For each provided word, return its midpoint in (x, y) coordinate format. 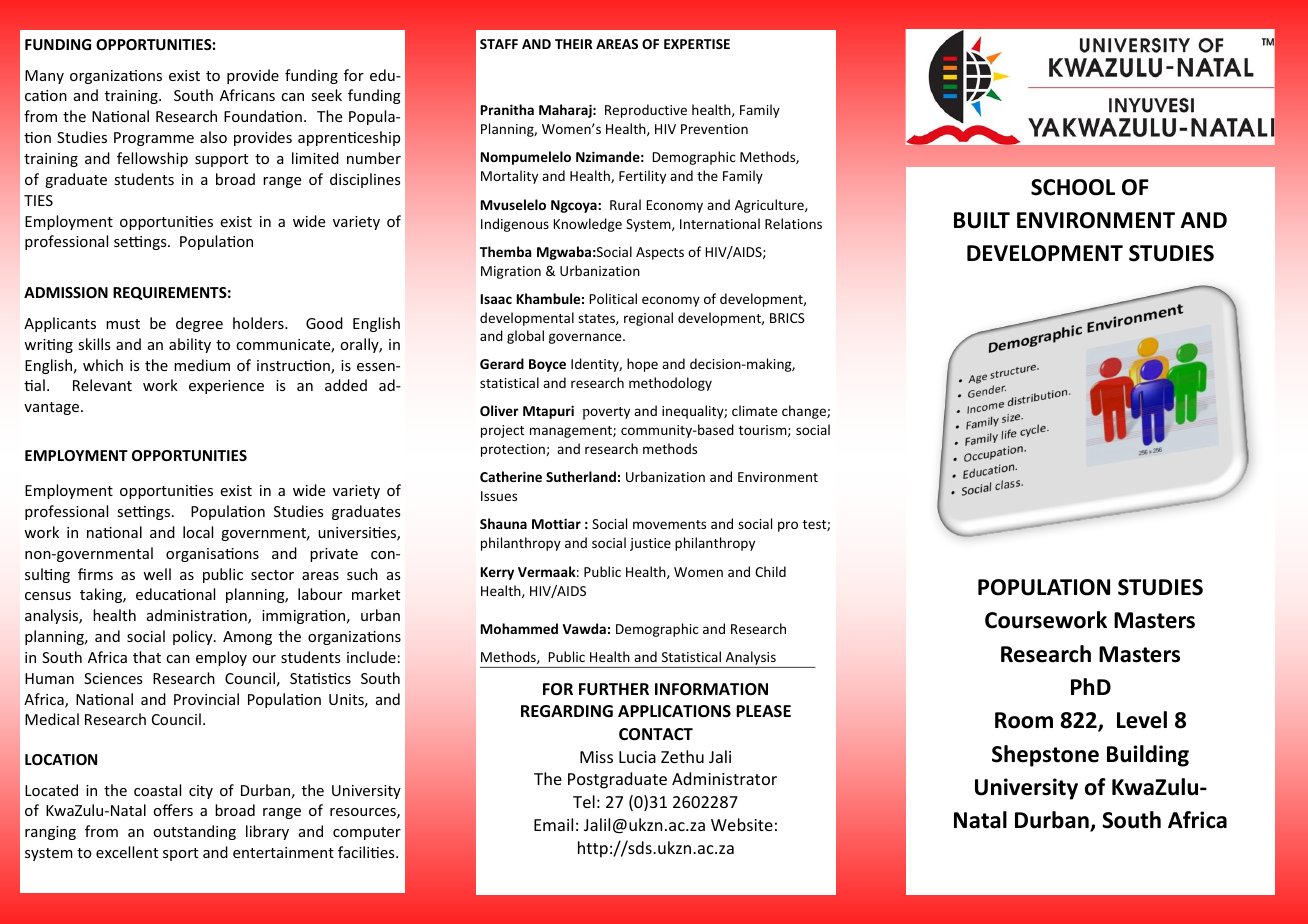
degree (199, 324)
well (157, 574)
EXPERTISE (697, 44)
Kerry (497, 573)
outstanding (194, 832)
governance (586, 338)
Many (44, 77)
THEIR (574, 44)
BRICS (787, 318)
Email (553, 824)
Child (770, 571)
